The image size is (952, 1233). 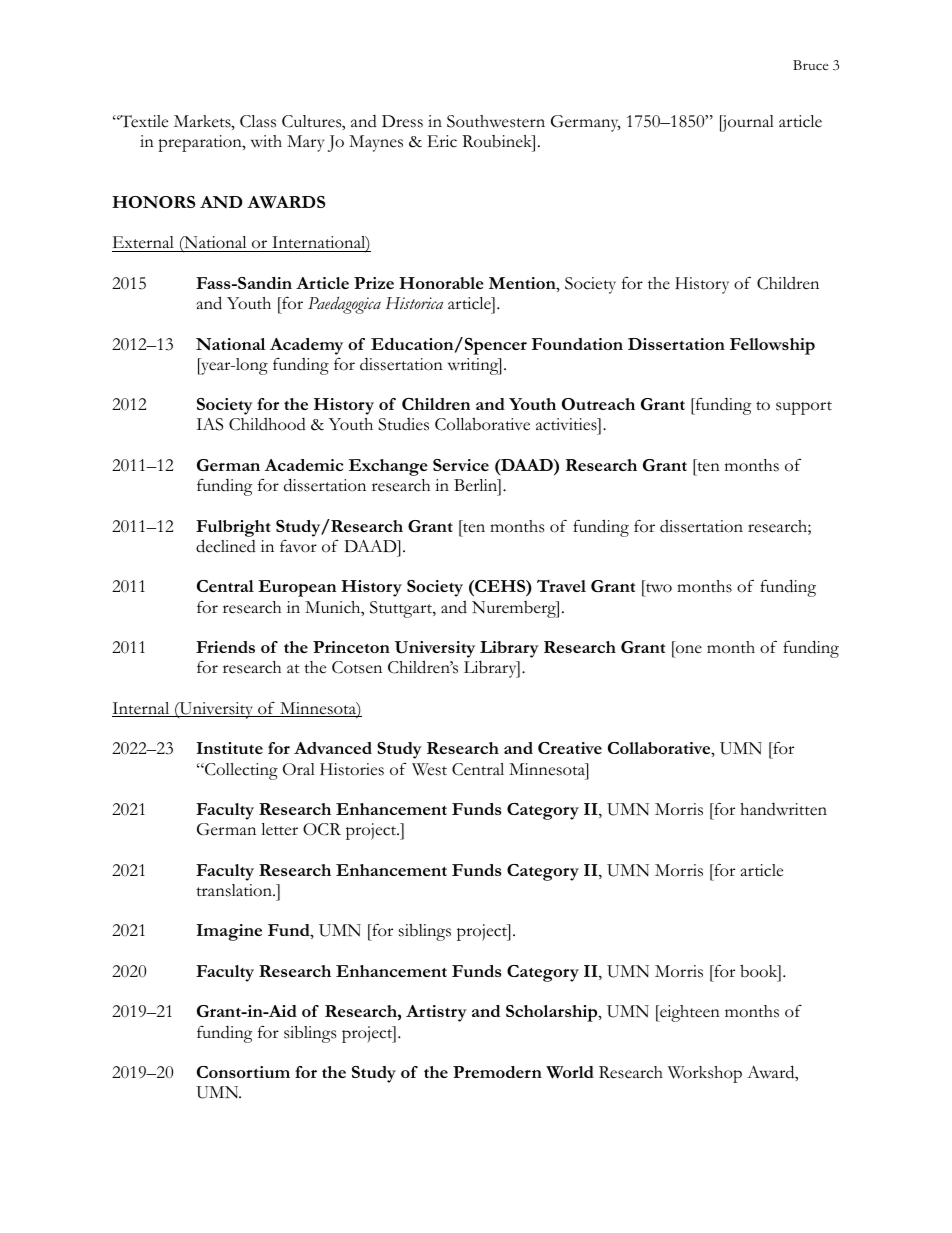 I want to click on journal, so click(x=747, y=123).
